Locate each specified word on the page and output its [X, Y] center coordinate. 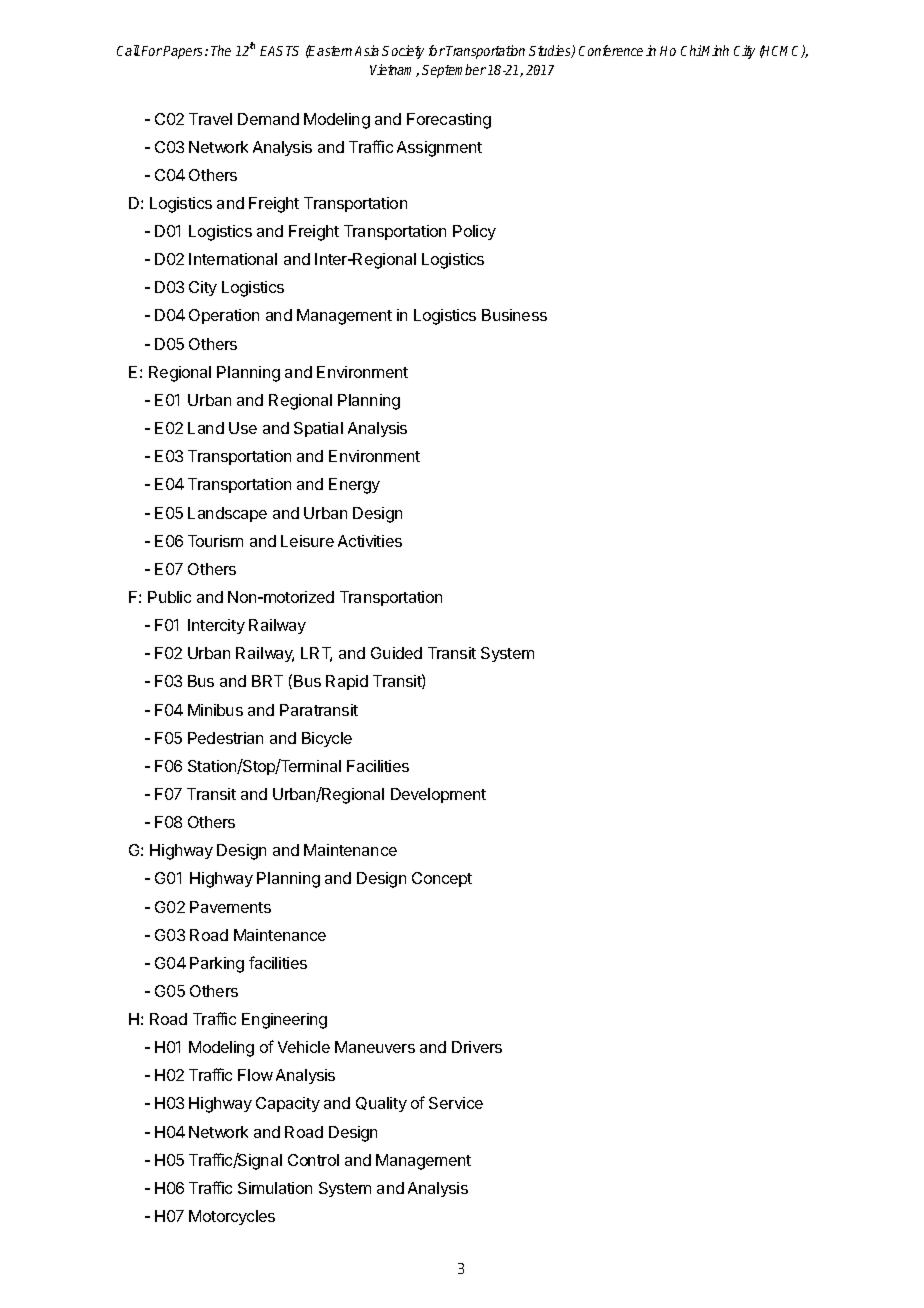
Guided [396, 653]
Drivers [477, 1047]
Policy [474, 232]
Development [438, 795]
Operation [224, 316]
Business [514, 315]
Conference [611, 50]
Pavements [230, 907]
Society [403, 52]
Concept [442, 879]
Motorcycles [232, 1217]
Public [169, 597]
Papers [184, 52]
